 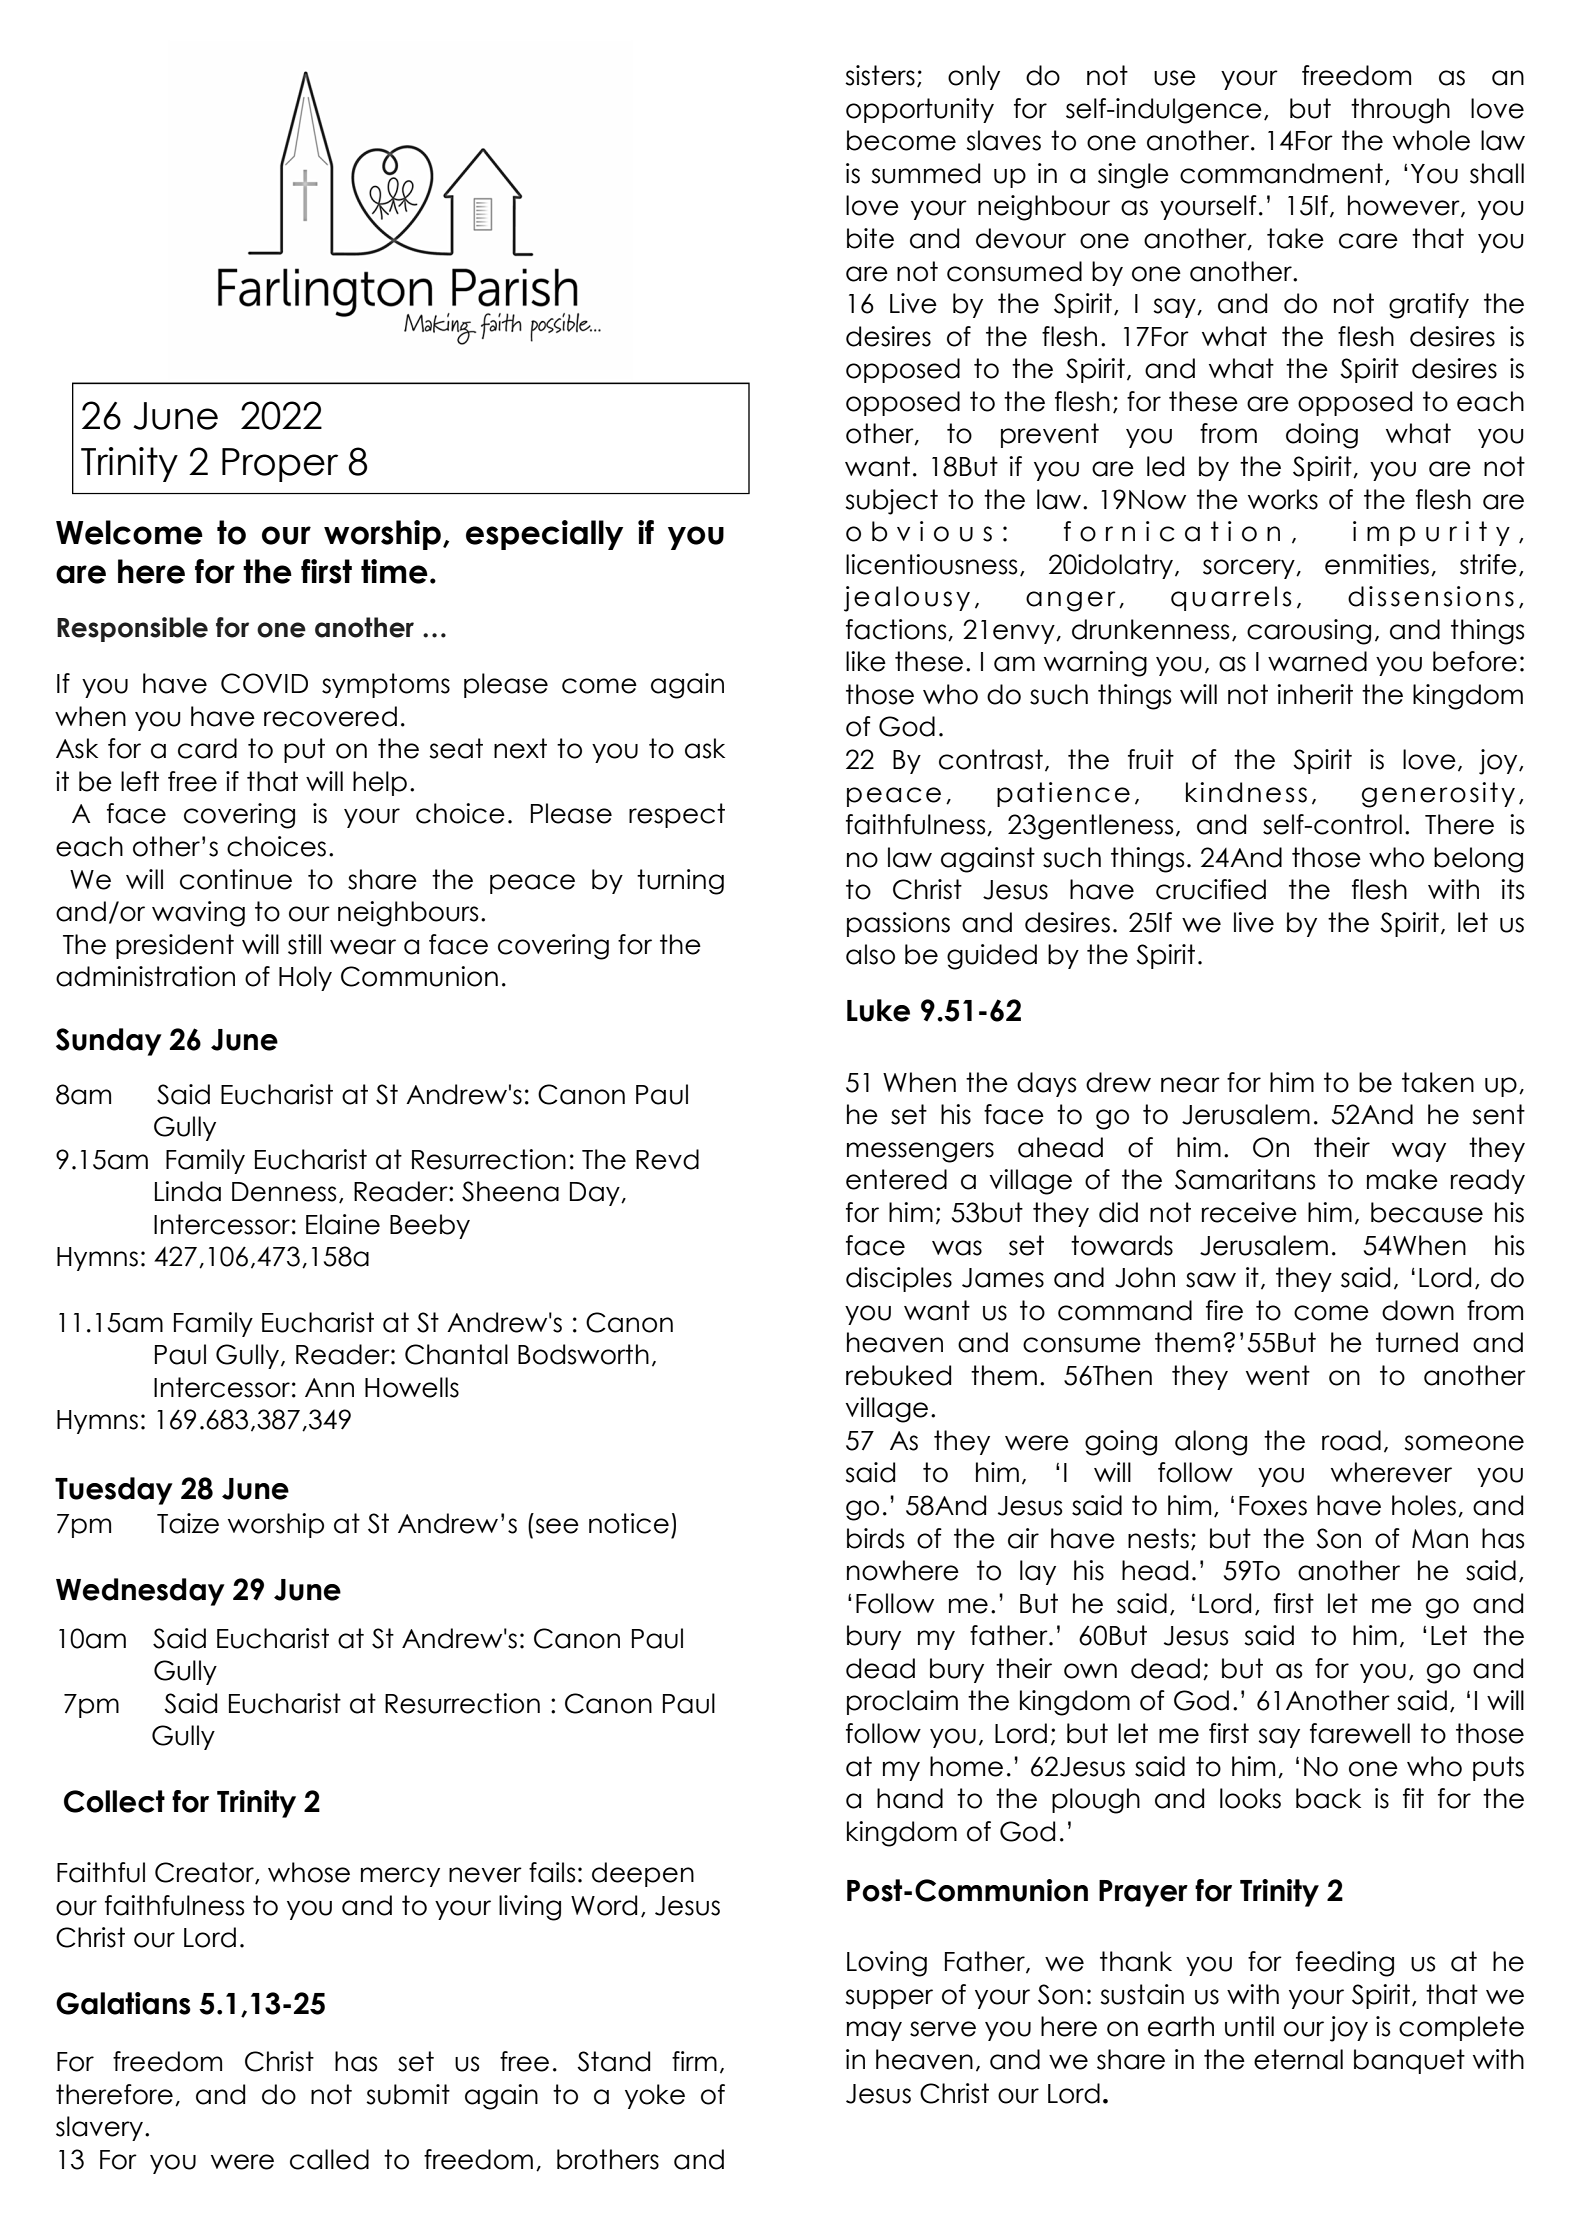 What do you see at coordinates (899, 1279) in the screenshot?
I see `disciples` at bounding box center [899, 1279].
